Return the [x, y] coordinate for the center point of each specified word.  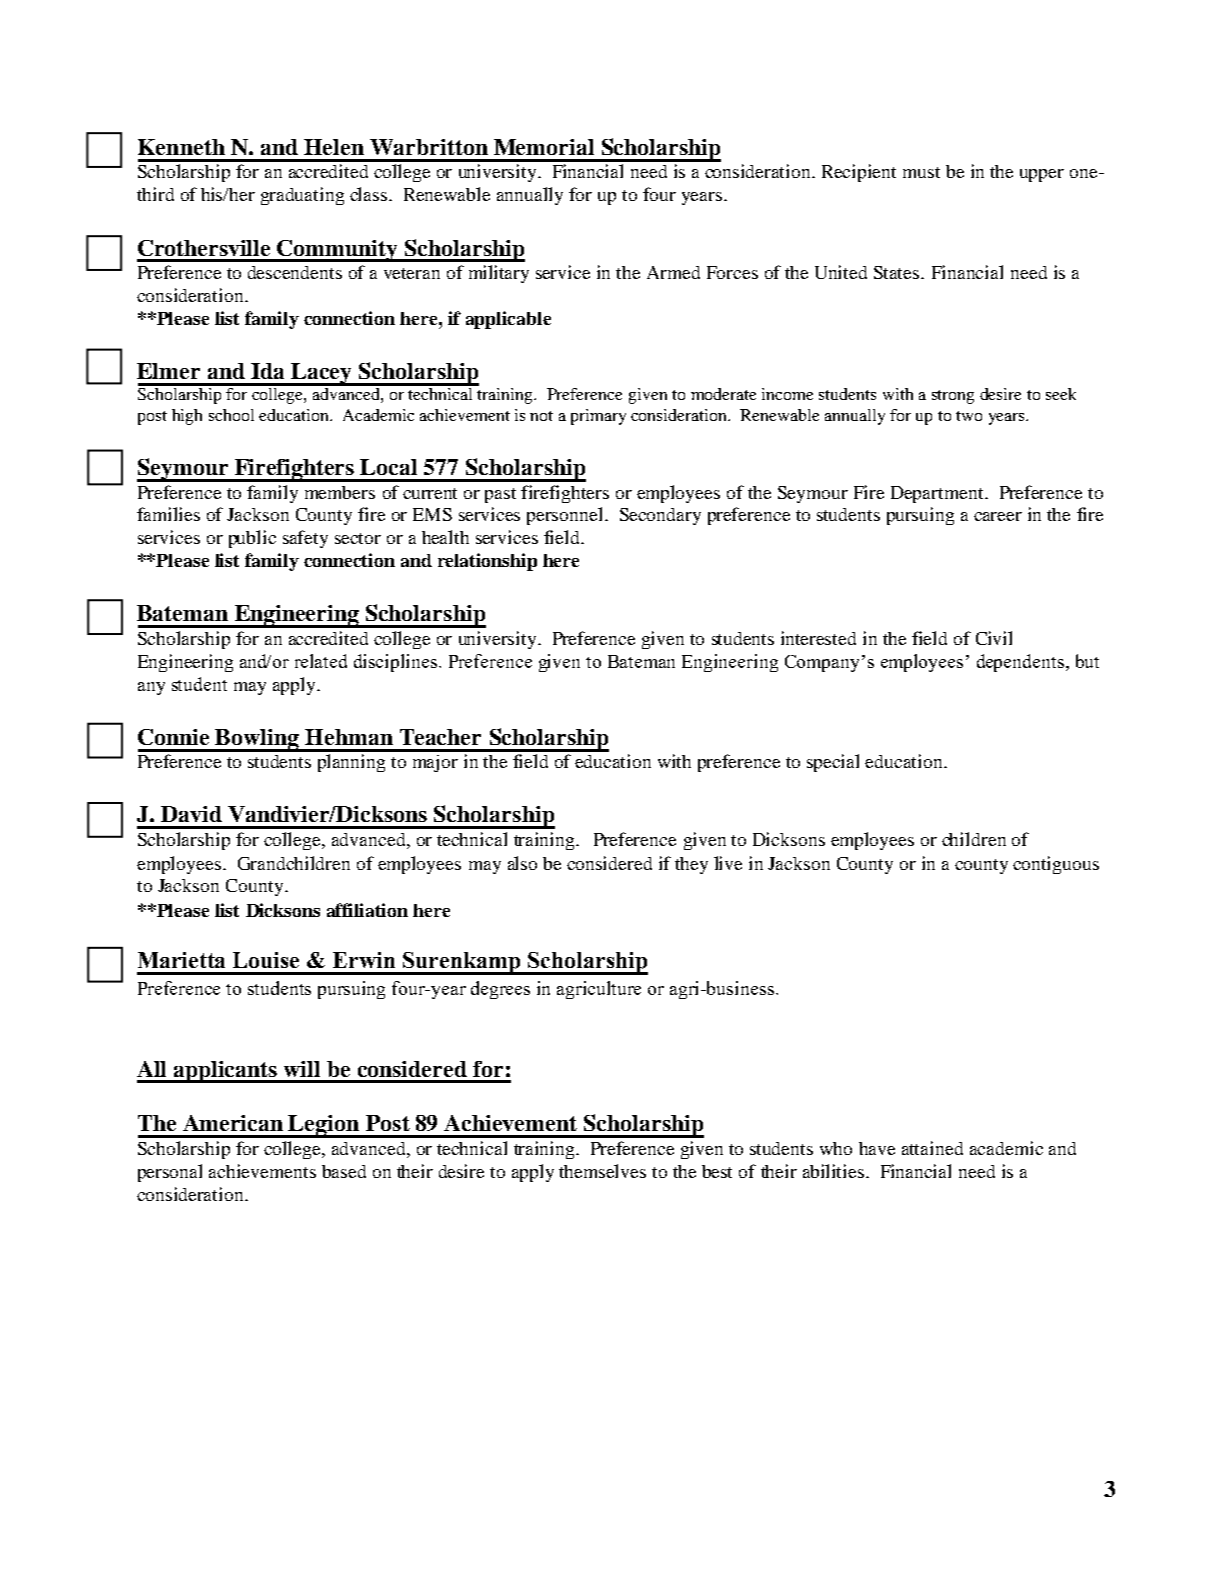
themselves [602, 1171]
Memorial [544, 147]
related [321, 661]
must [921, 172]
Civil [994, 638]
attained [932, 1148]
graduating [302, 196]
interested [818, 638]
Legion [324, 1126]
